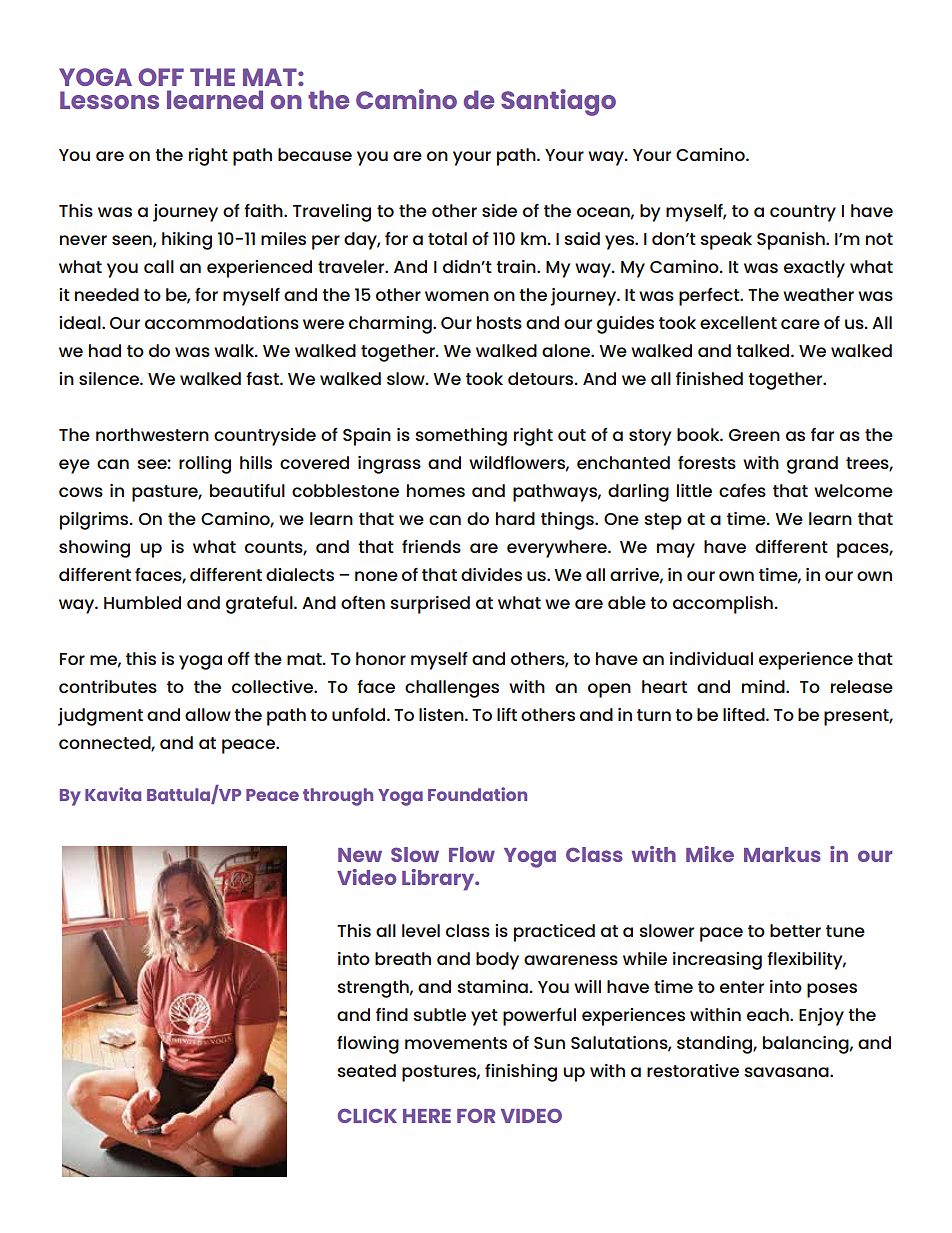  What do you see at coordinates (366, 1070) in the image?
I see `seated` at bounding box center [366, 1070].
